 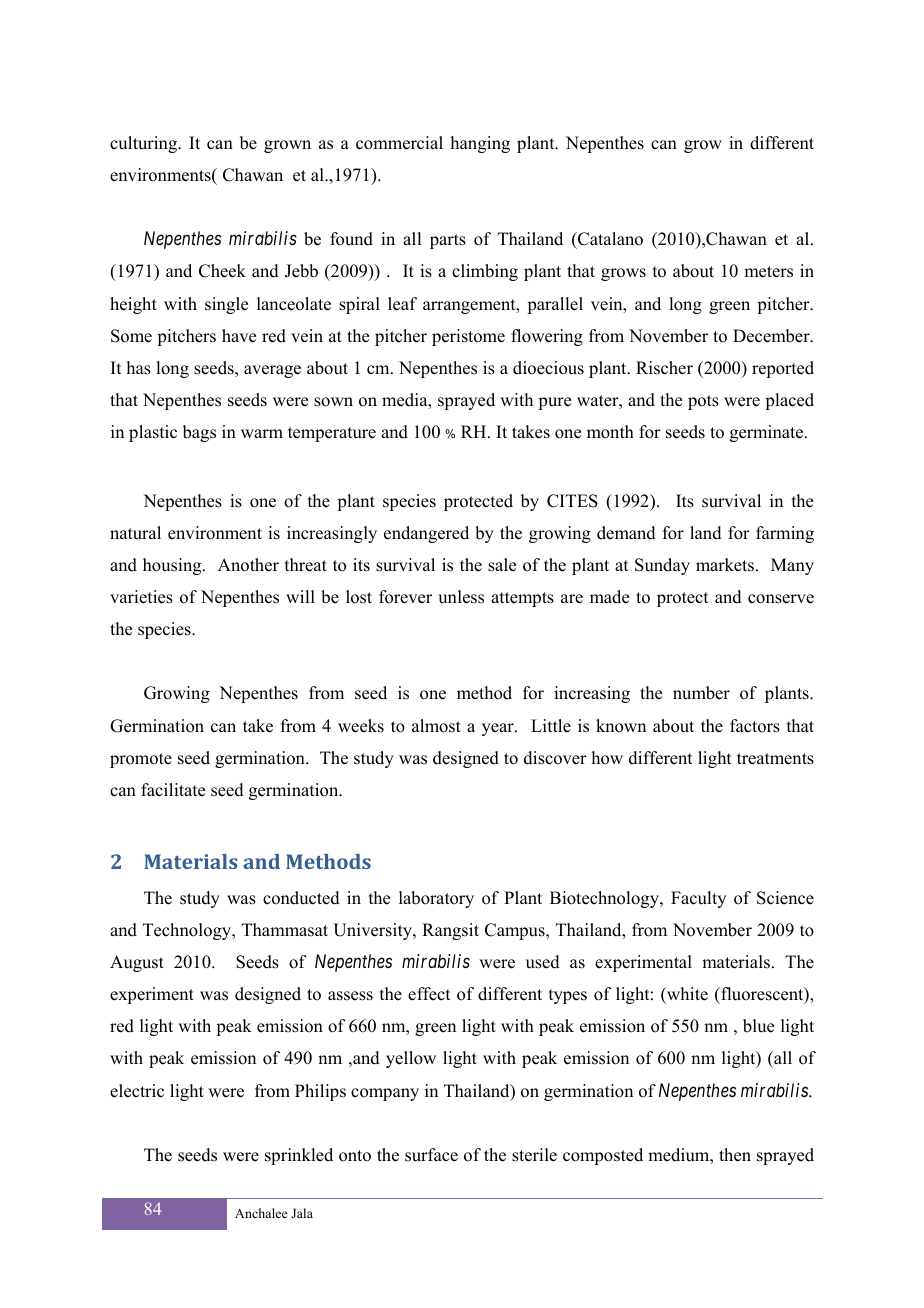 I want to click on meters, so click(x=768, y=272).
